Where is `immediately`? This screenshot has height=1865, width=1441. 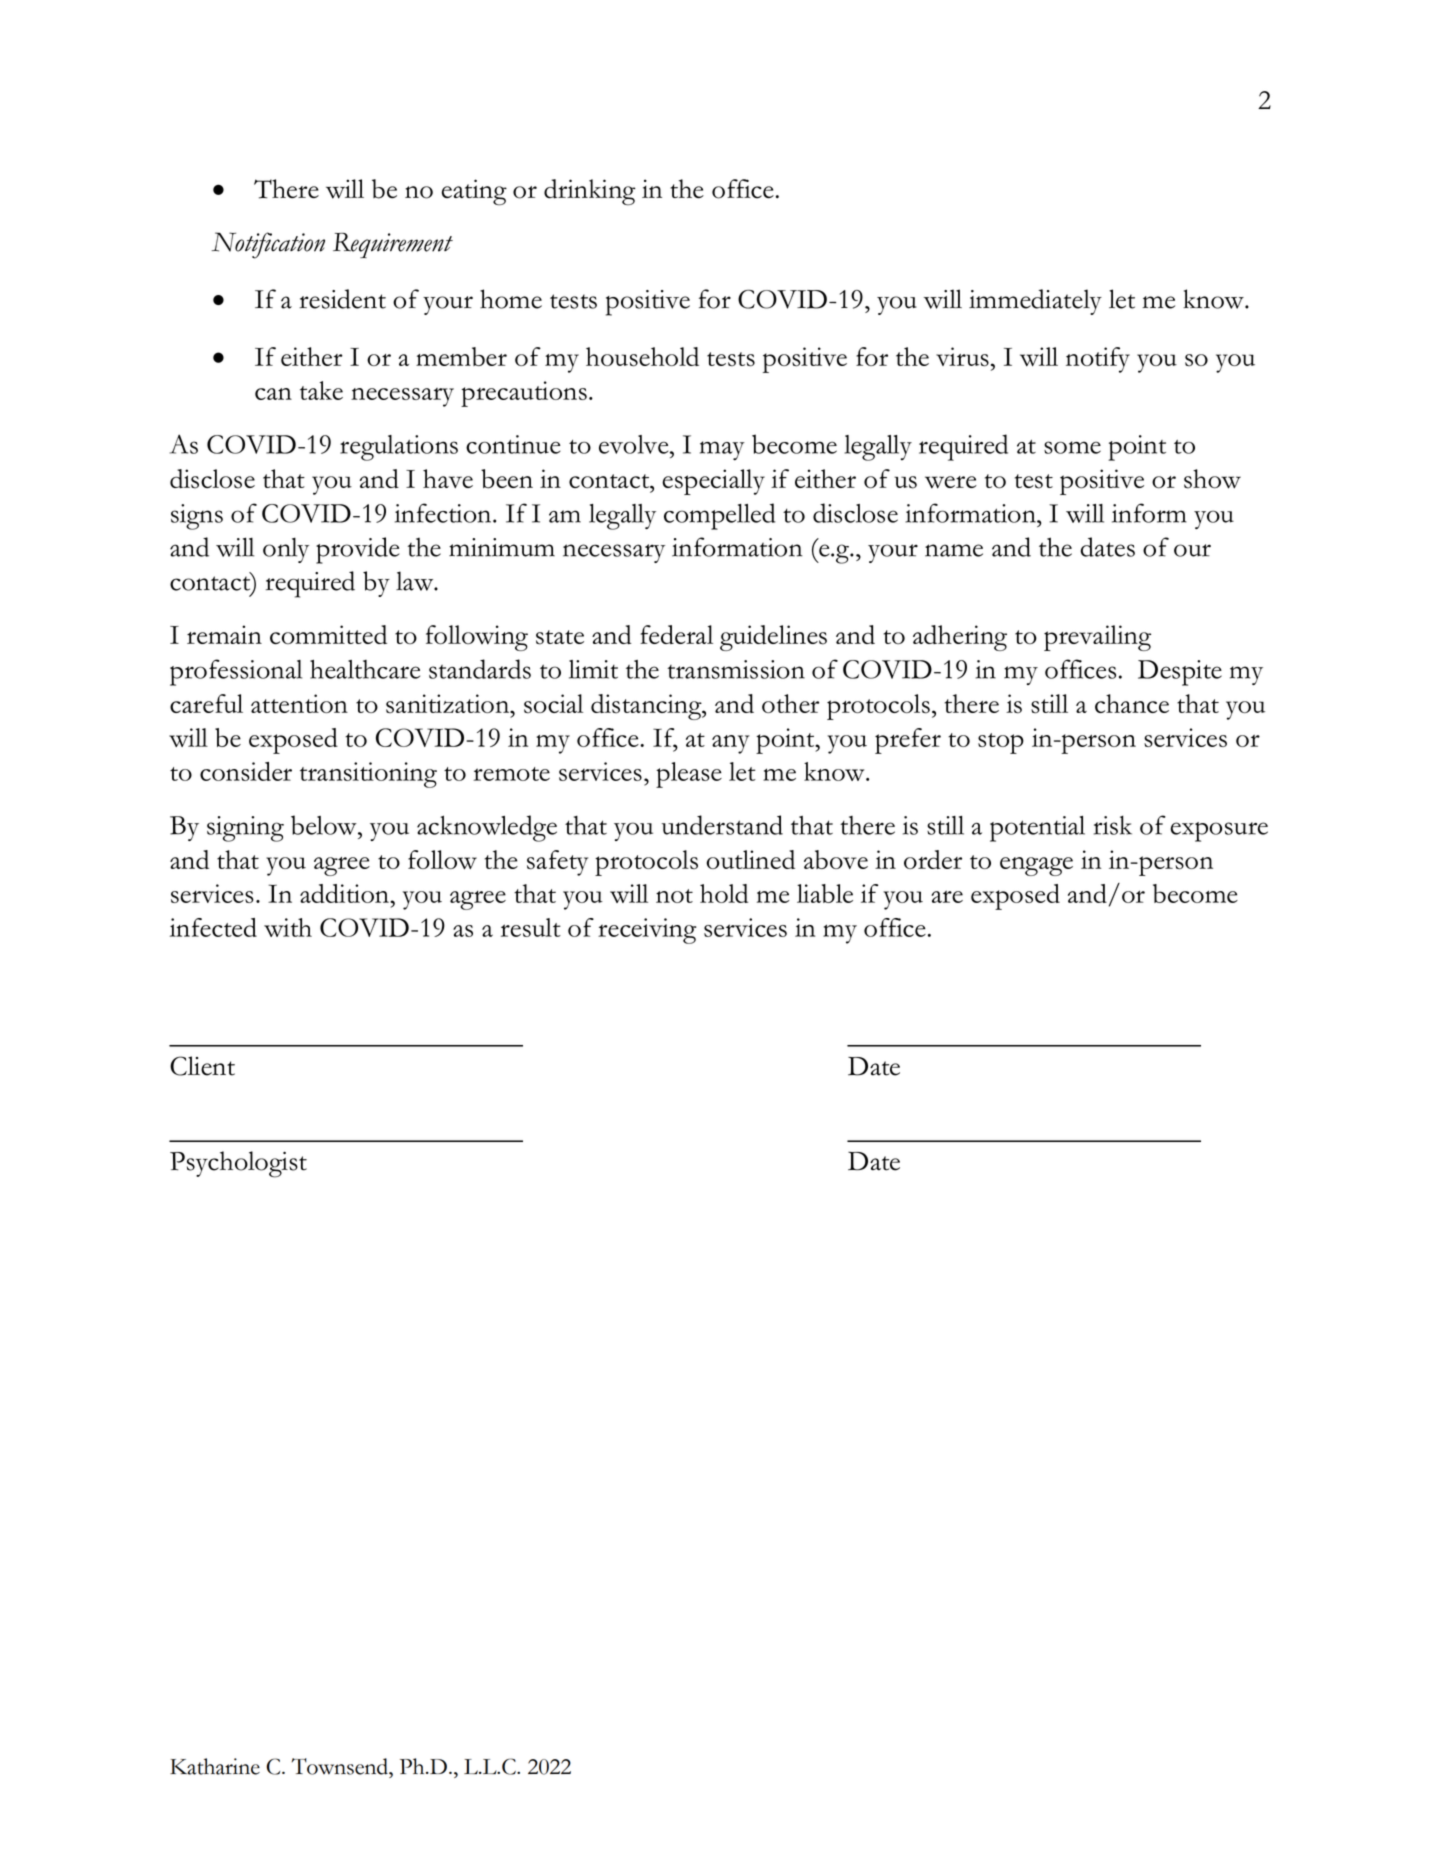 immediately is located at coordinates (1035, 302).
